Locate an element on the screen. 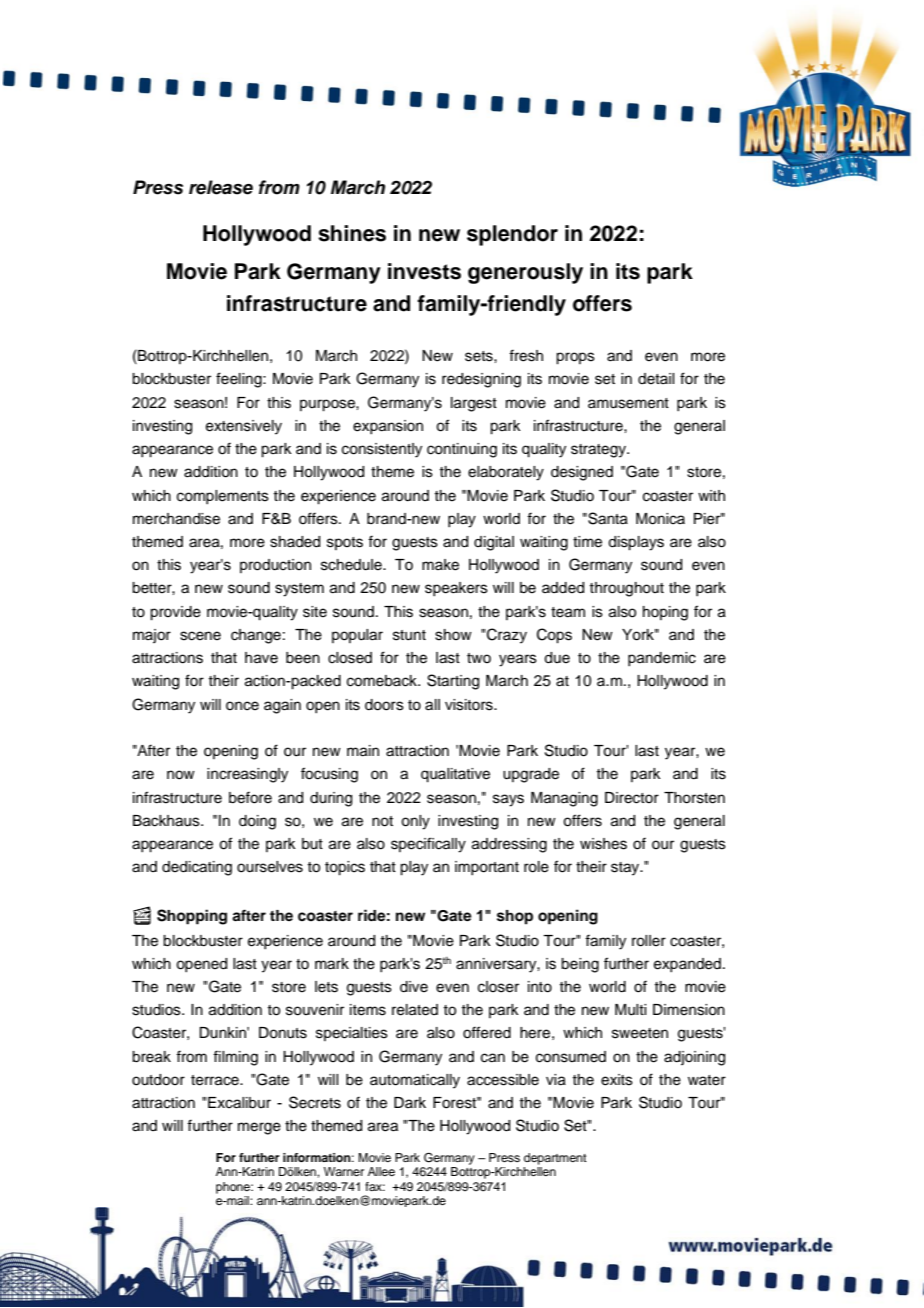 The image size is (924, 1308). merge is located at coordinates (259, 1128).
